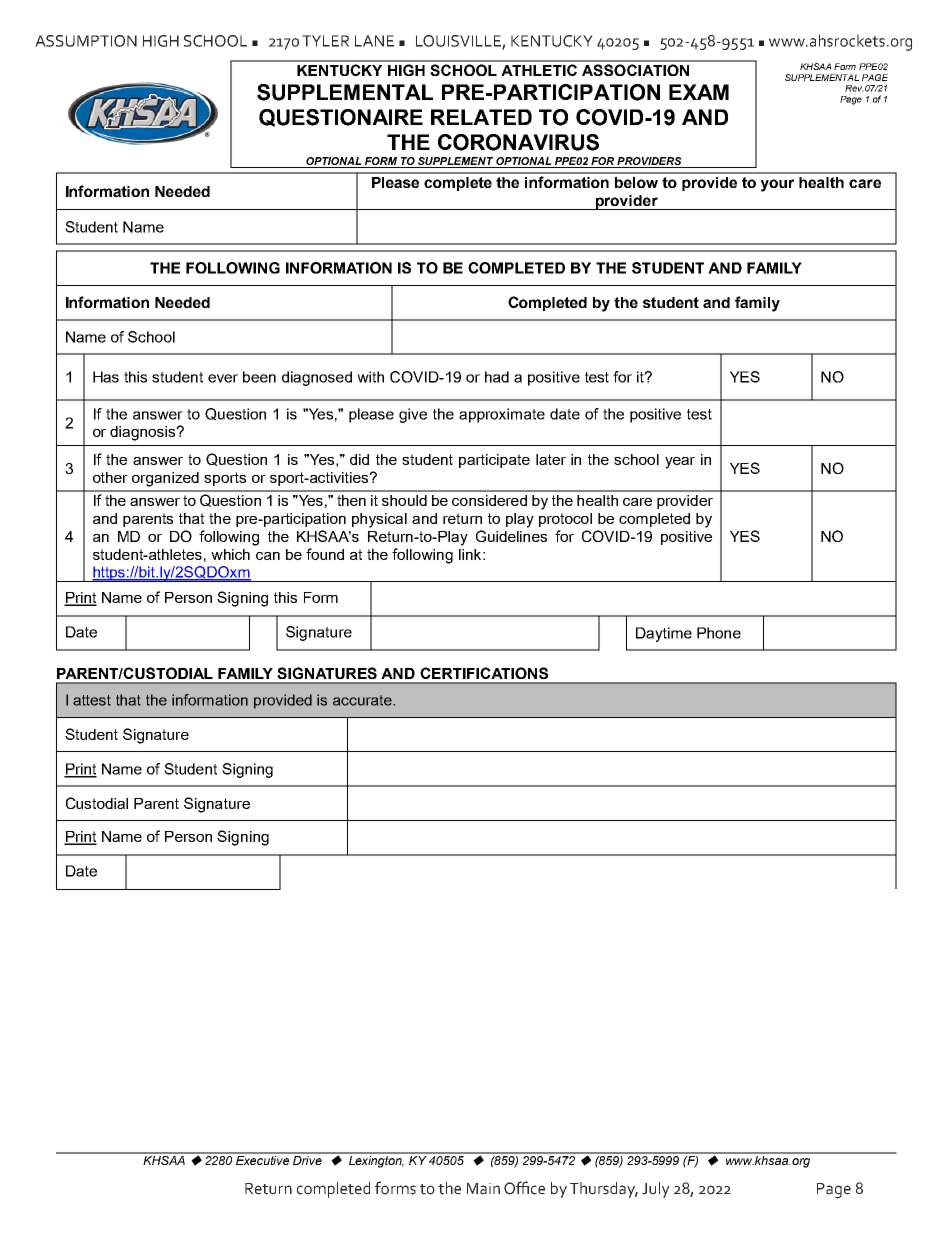 This screenshot has width=952, height=1233. Describe the element at coordinates (699, 92) in the screenshot. I see `EXAM` at that location.
